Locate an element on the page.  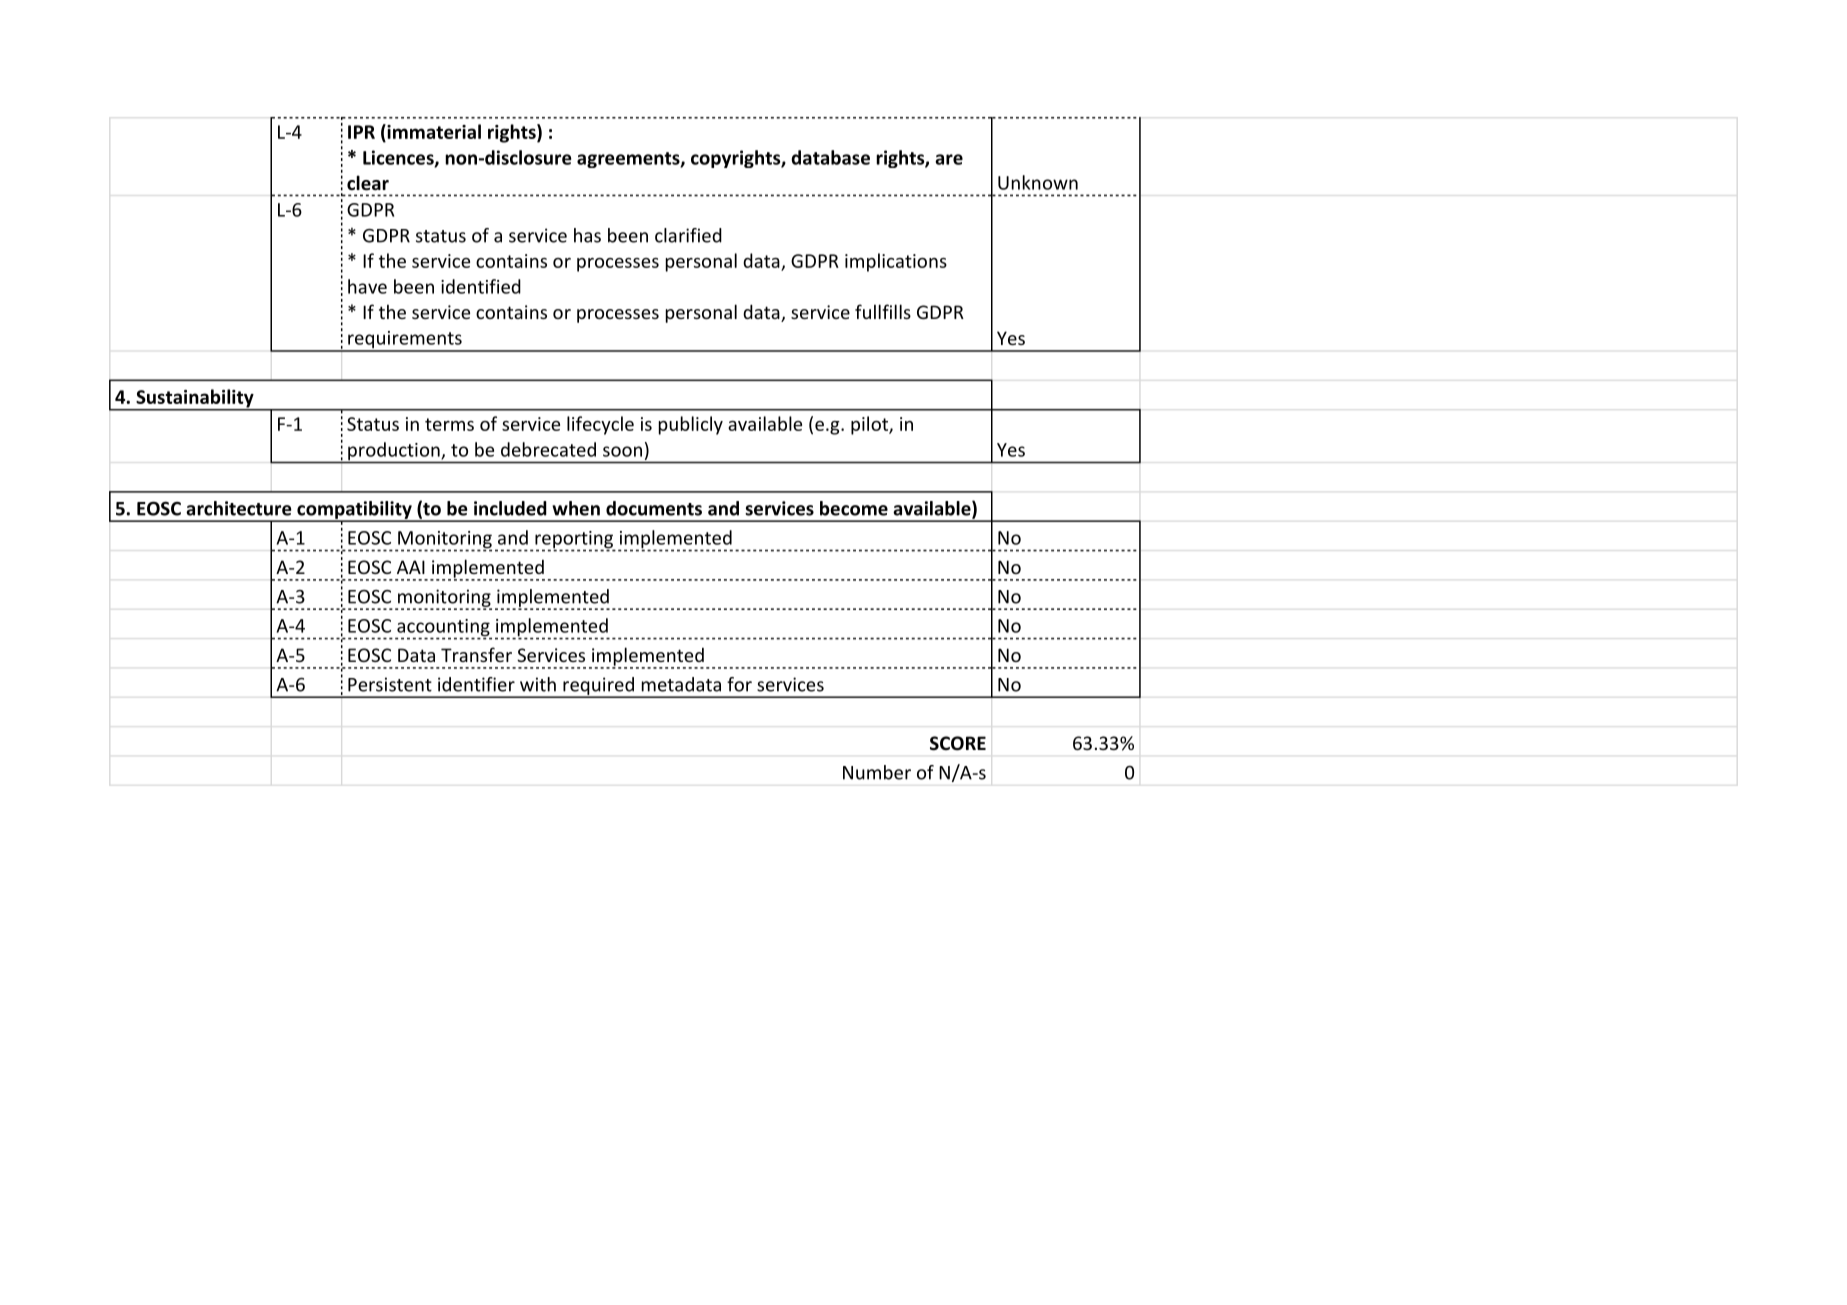
Persistent is located at coordinates (390, 684).
